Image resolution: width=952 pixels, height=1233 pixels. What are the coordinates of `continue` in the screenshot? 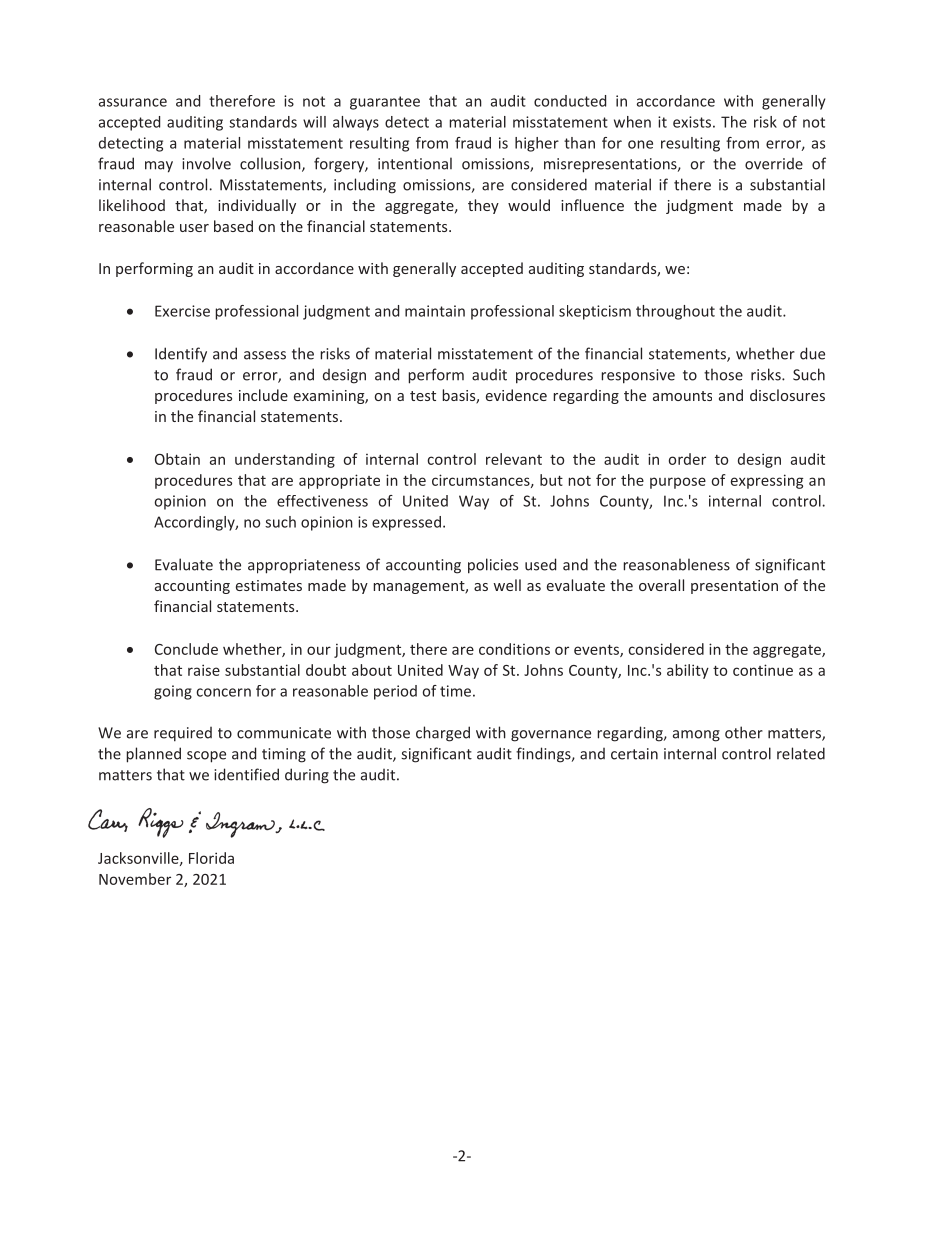 It's located at (763, 670).
